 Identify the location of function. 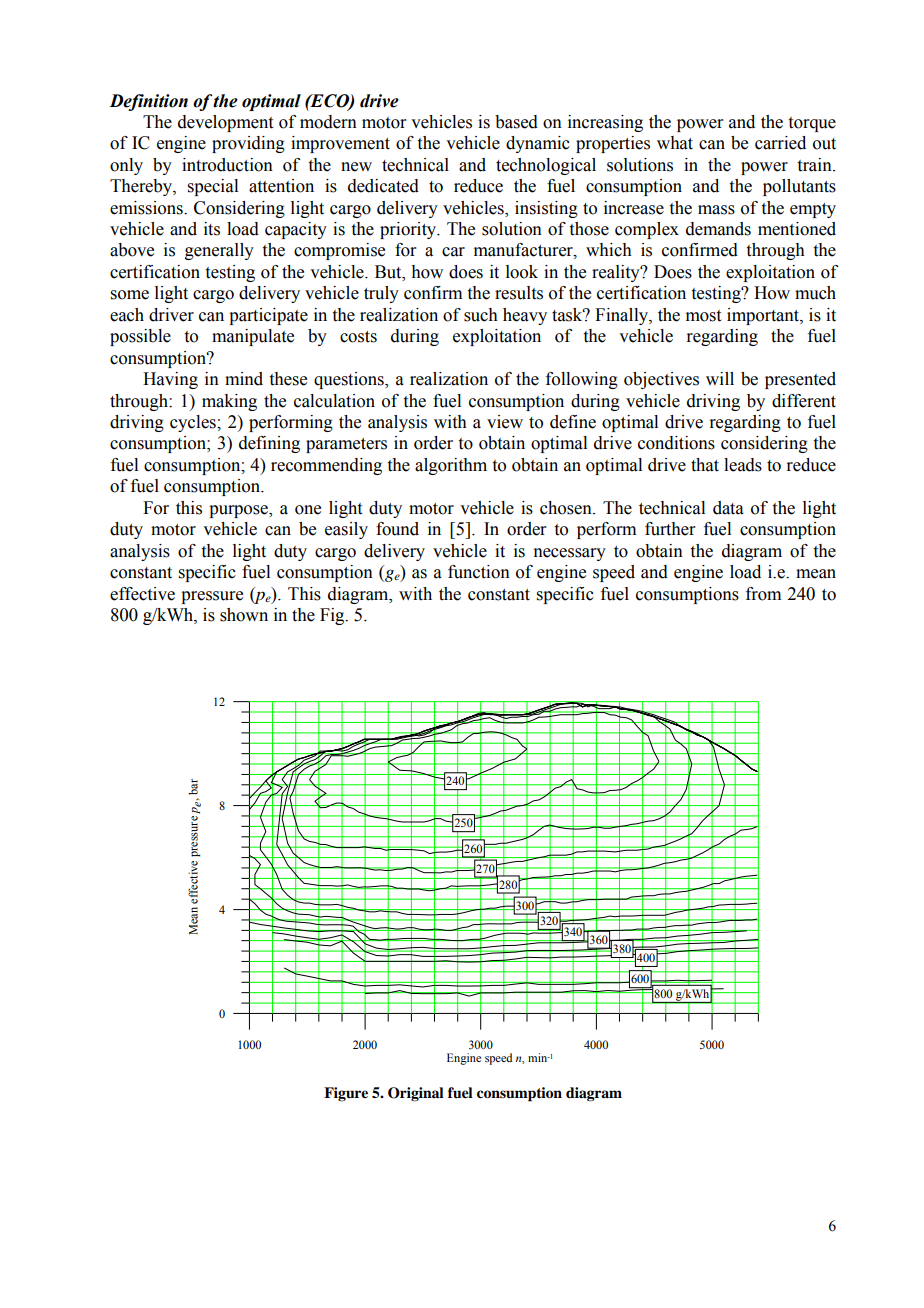
(479, 572).
